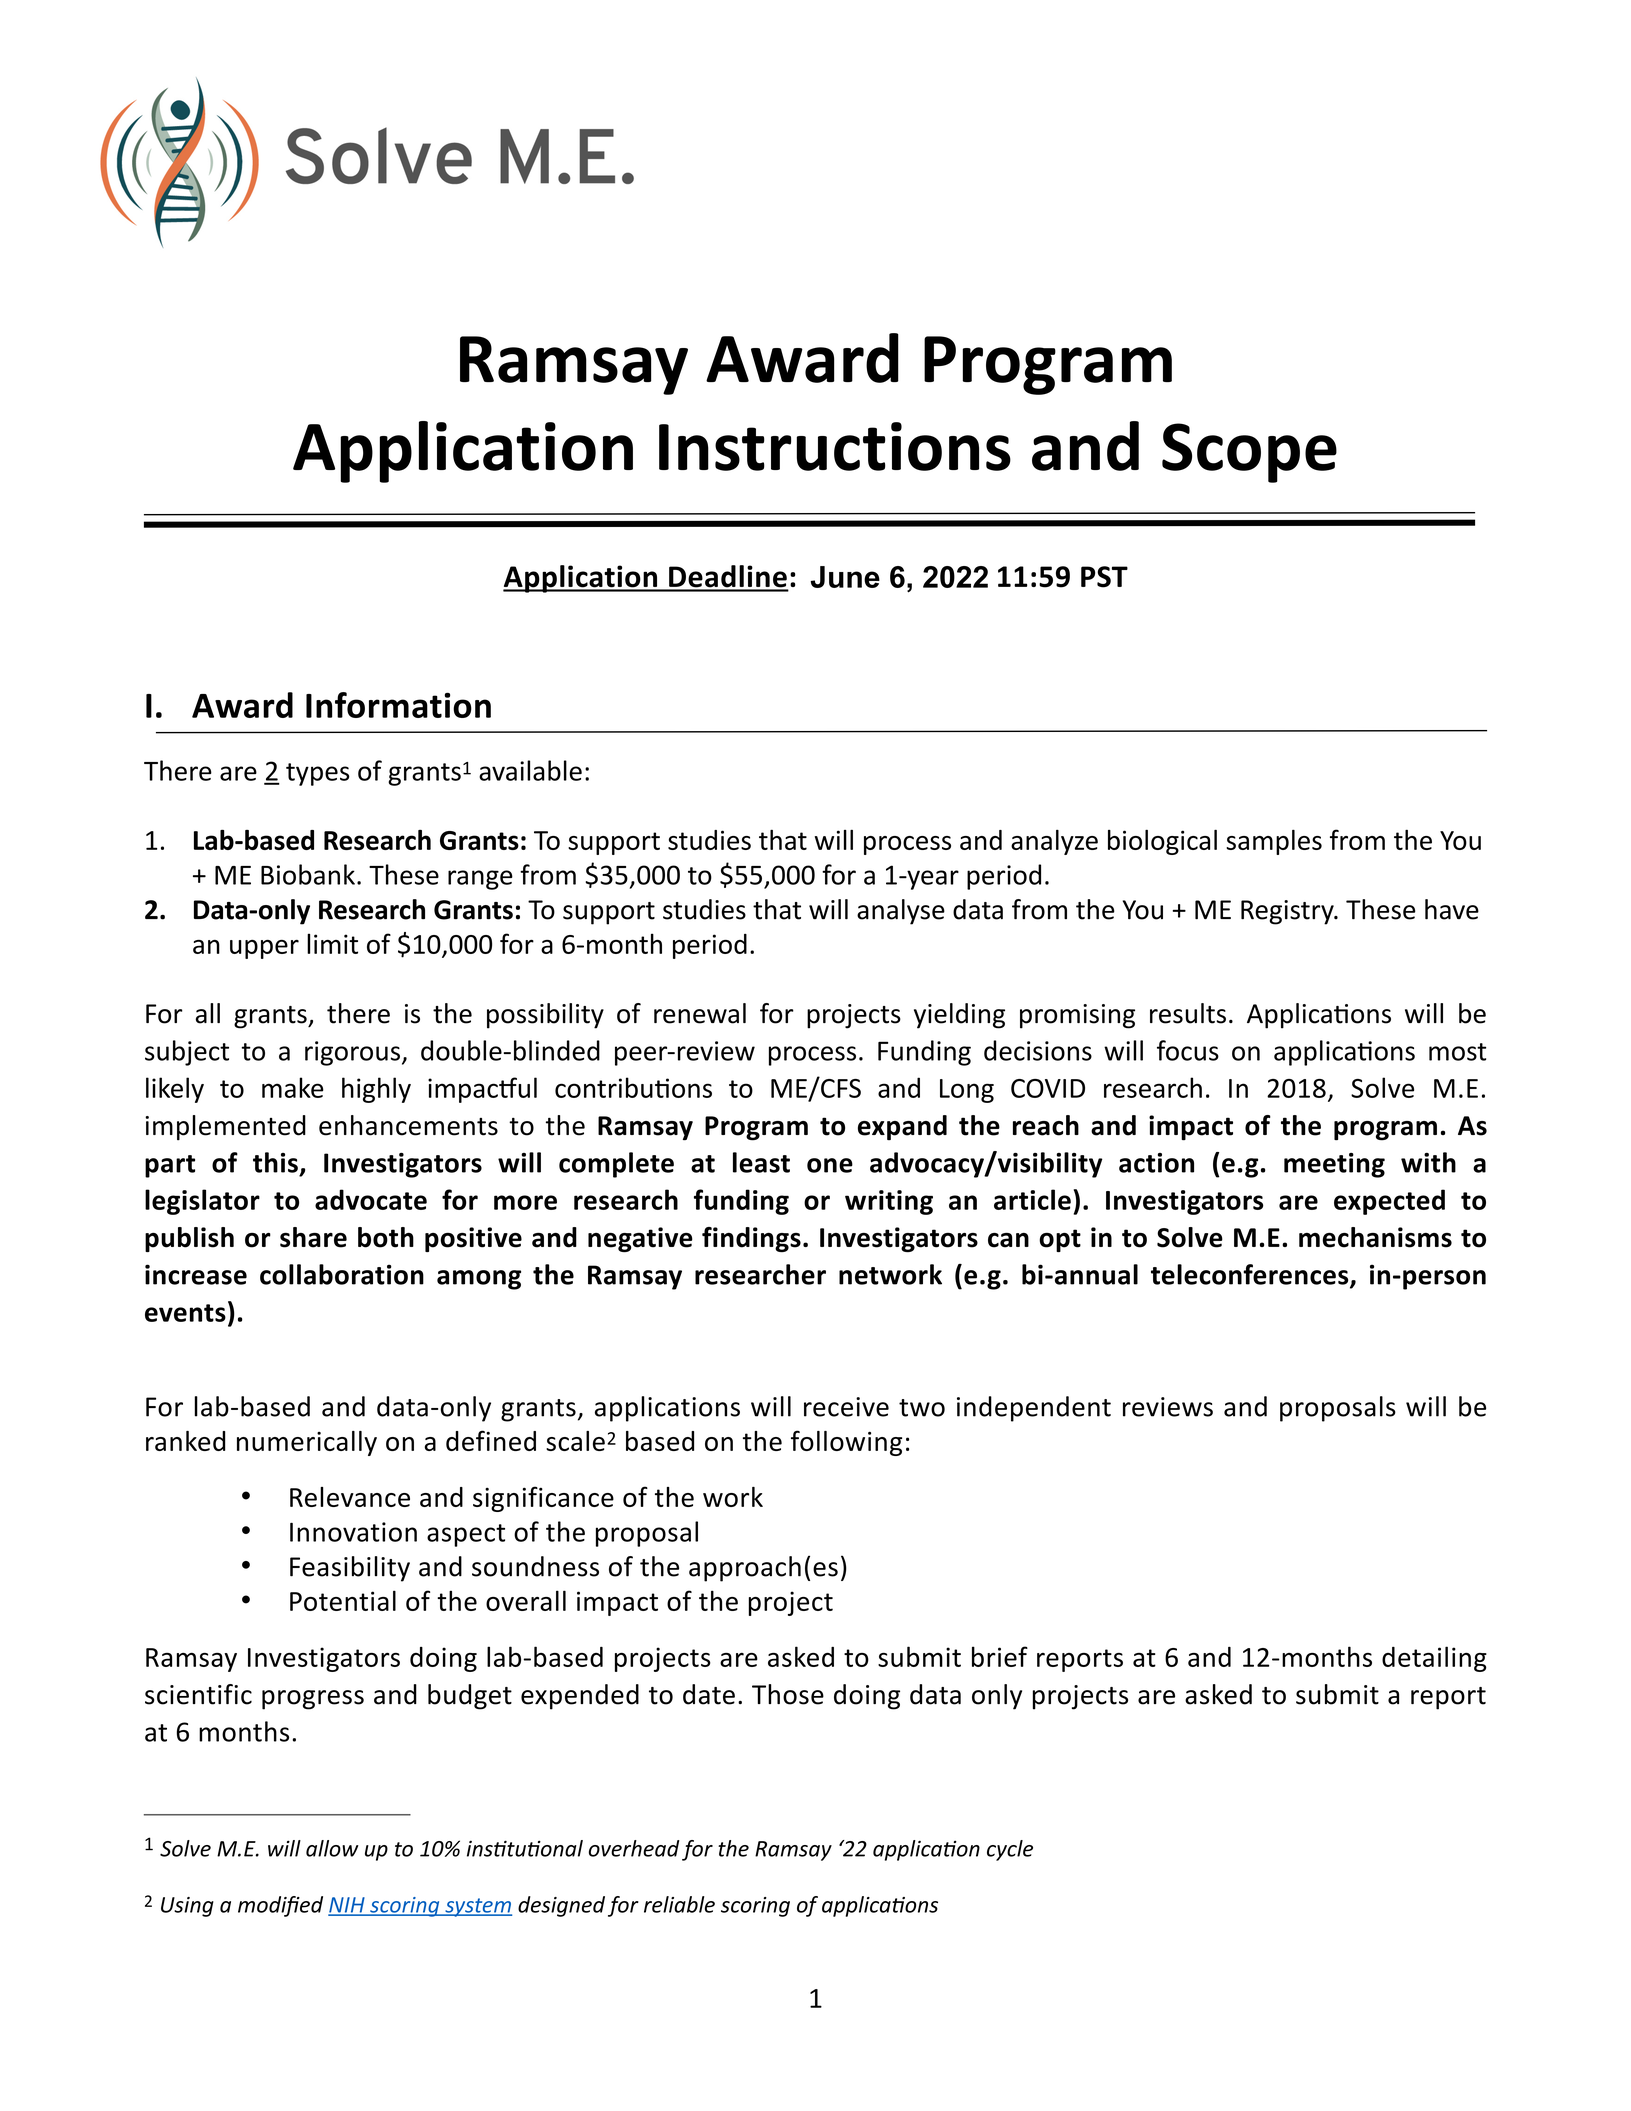 Image resolution: width=1631 pixels, height=2111 pixels. Describe the element at coordinates (275, 1162) in the screenshot. I see `this` at that location.
